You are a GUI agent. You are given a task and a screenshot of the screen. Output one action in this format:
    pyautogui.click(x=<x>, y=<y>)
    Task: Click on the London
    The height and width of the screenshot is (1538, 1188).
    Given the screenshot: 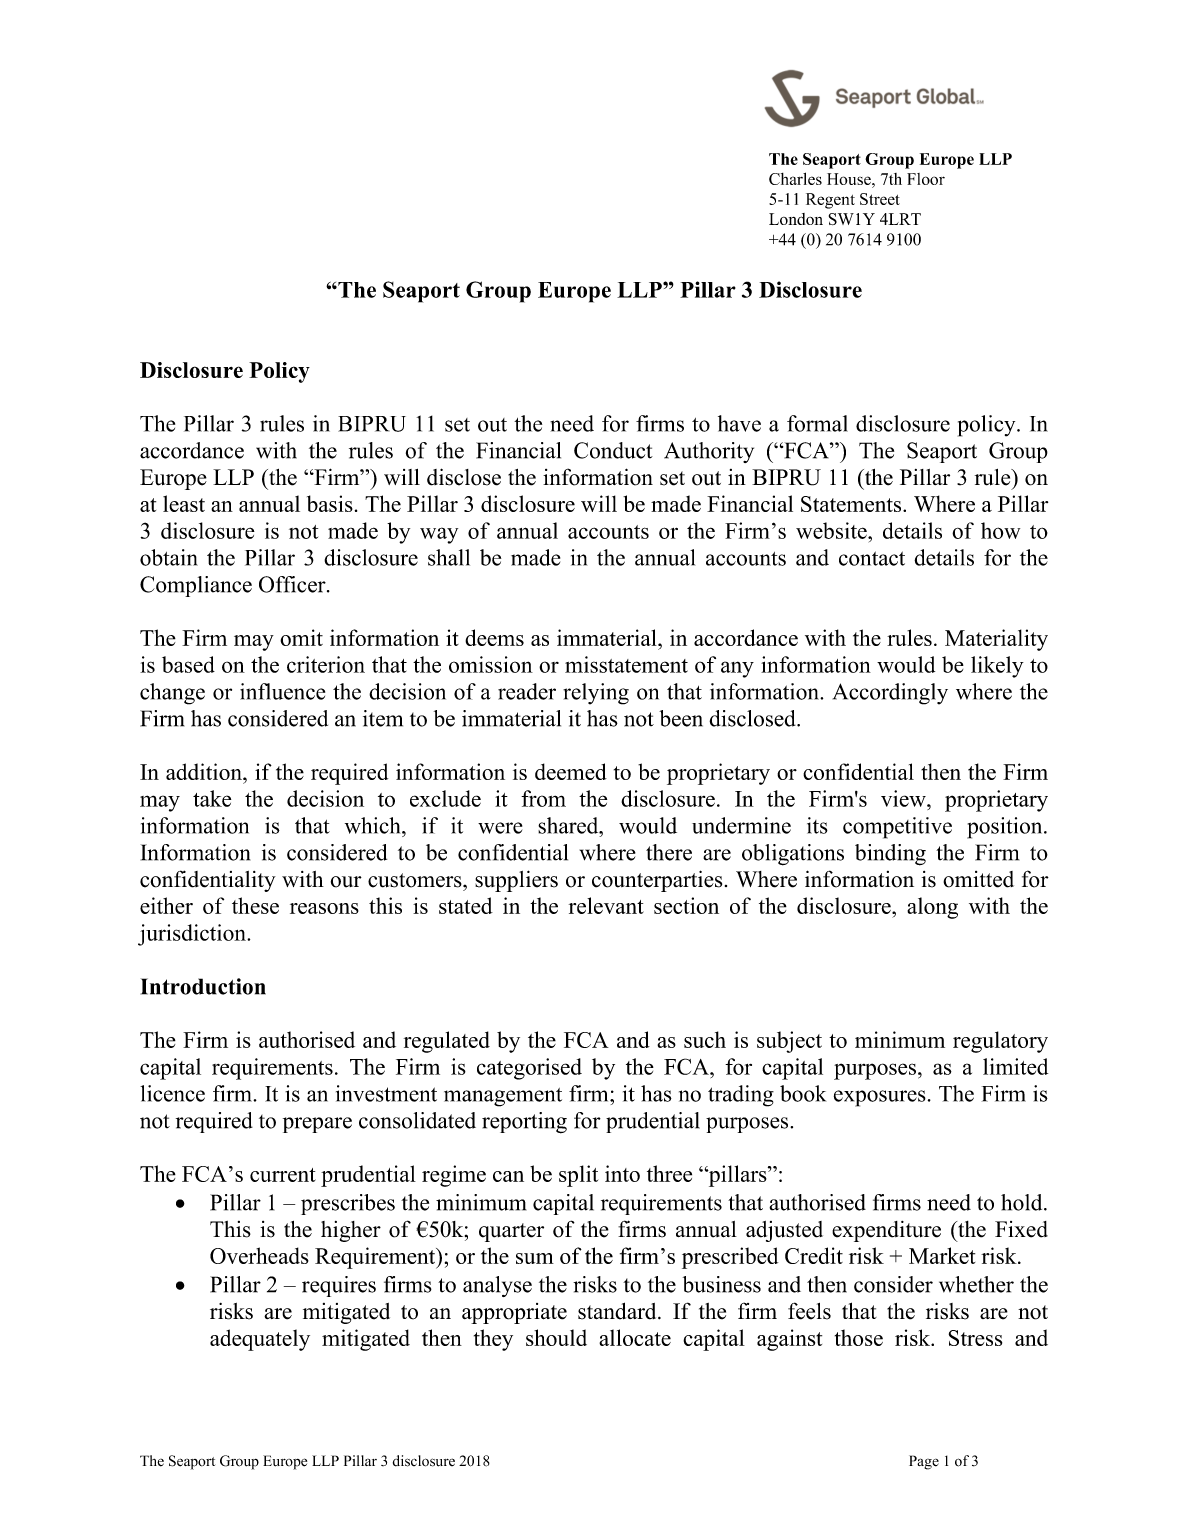 What is the action you would take?
    pyautogui.click(x=796, y=219)
